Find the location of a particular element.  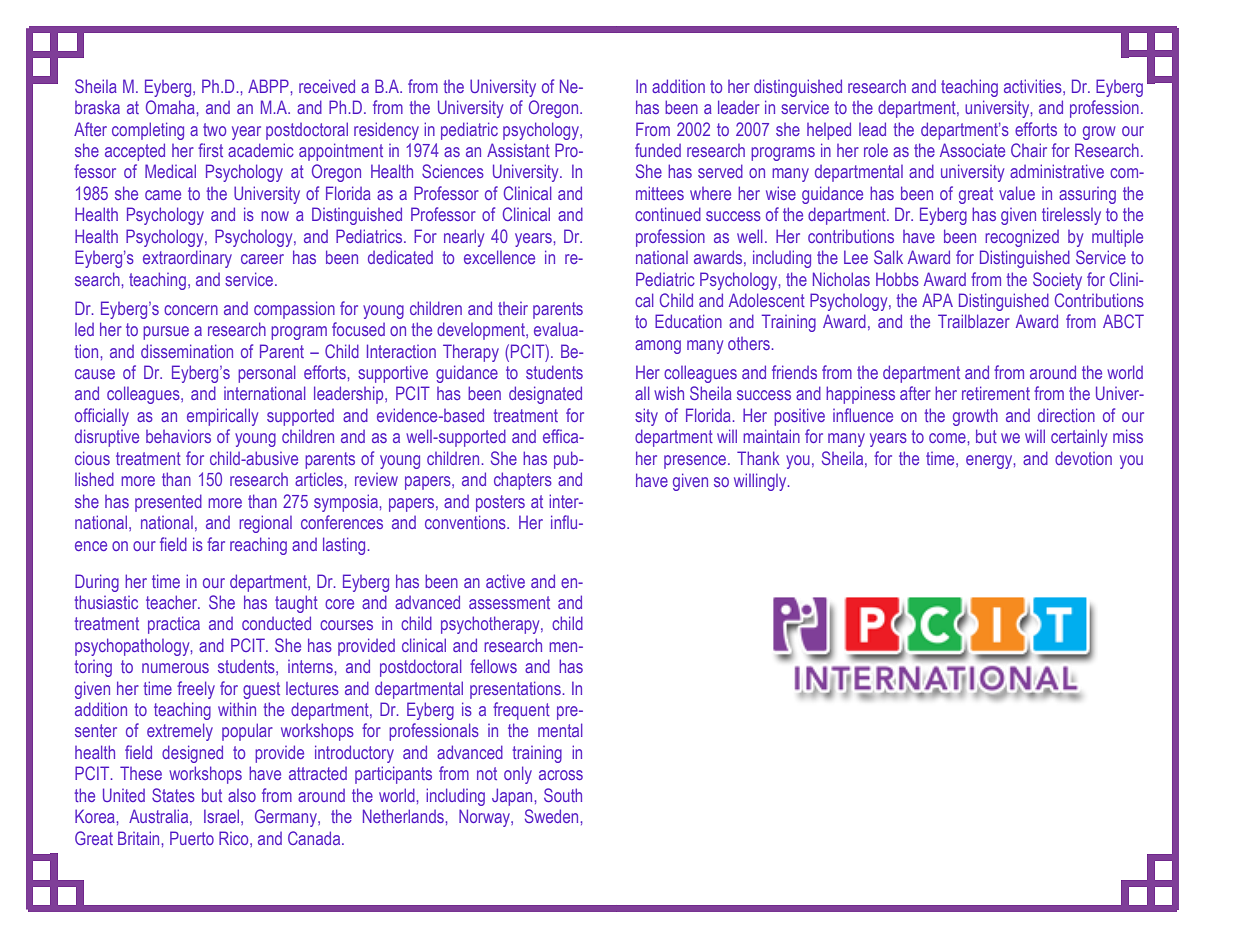

Trailblazer is located at coordinates (974, 321).
